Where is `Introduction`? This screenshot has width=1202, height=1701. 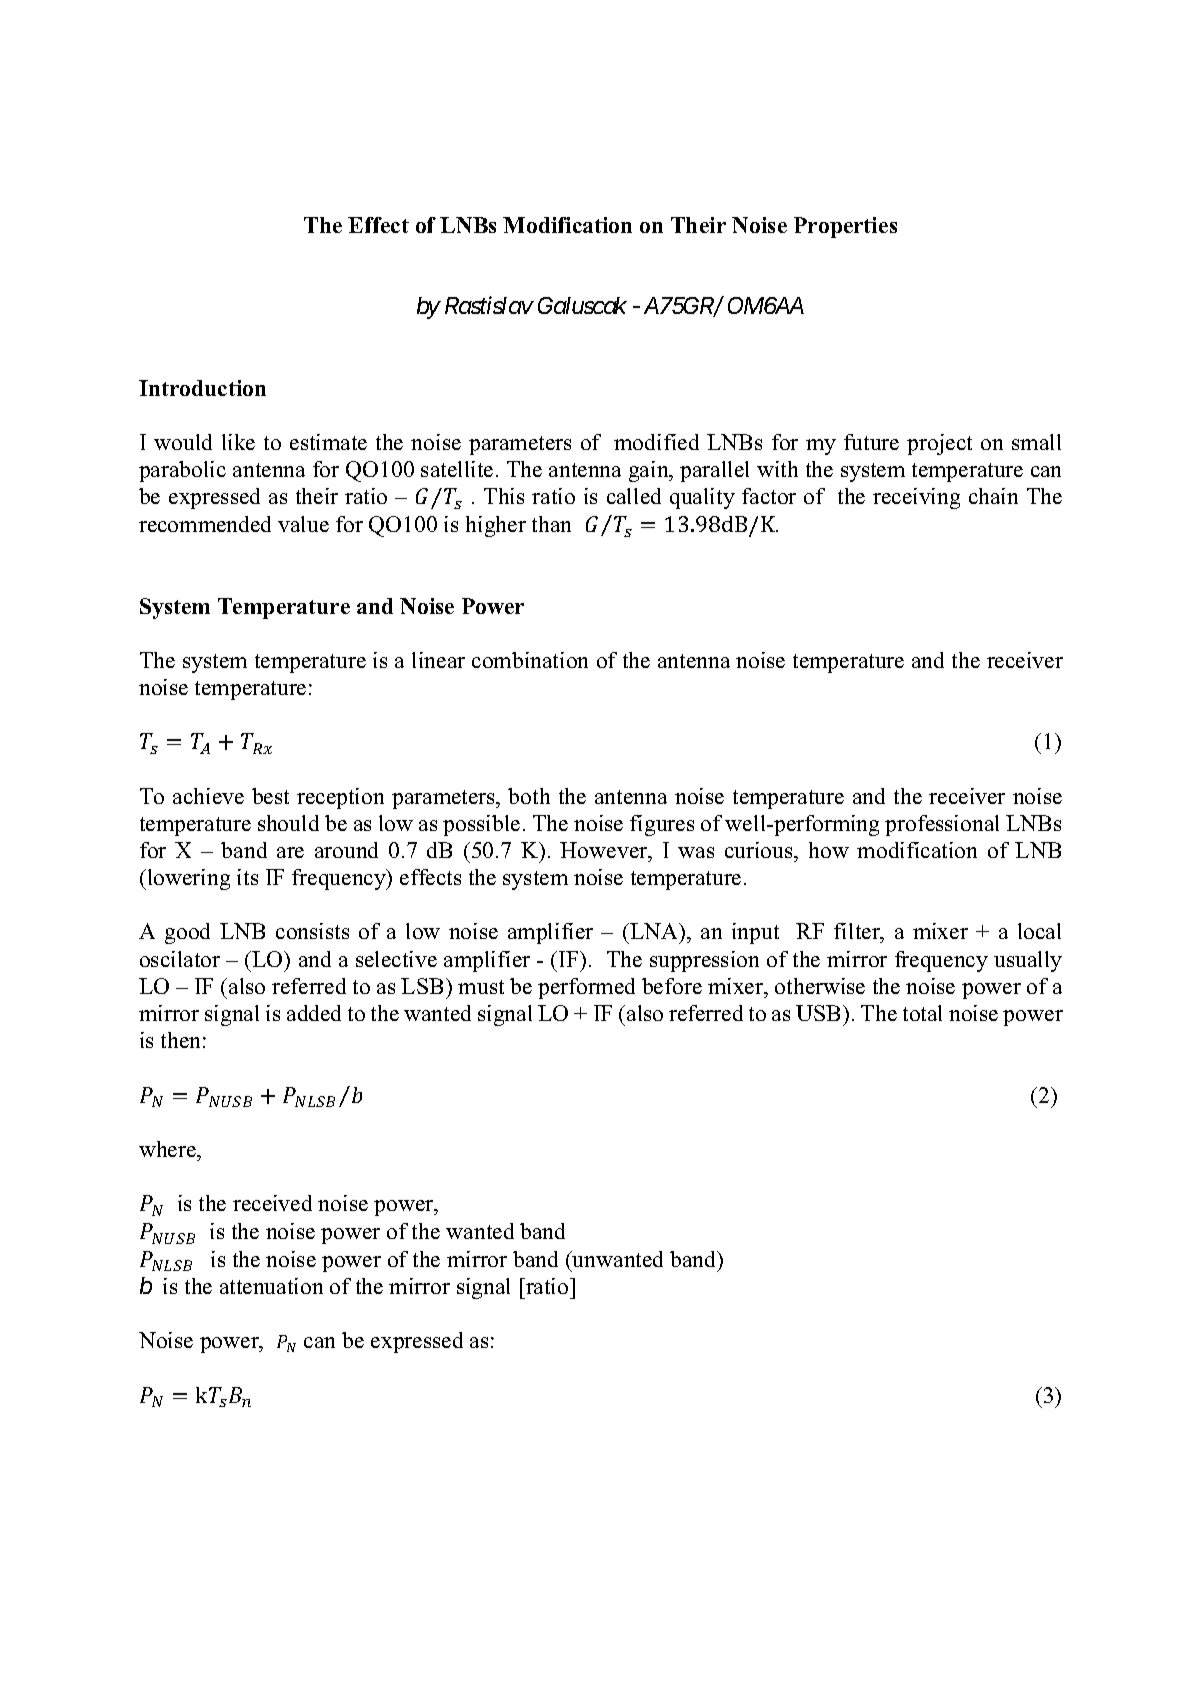
Introduction is located at coordinates (202, 388).
